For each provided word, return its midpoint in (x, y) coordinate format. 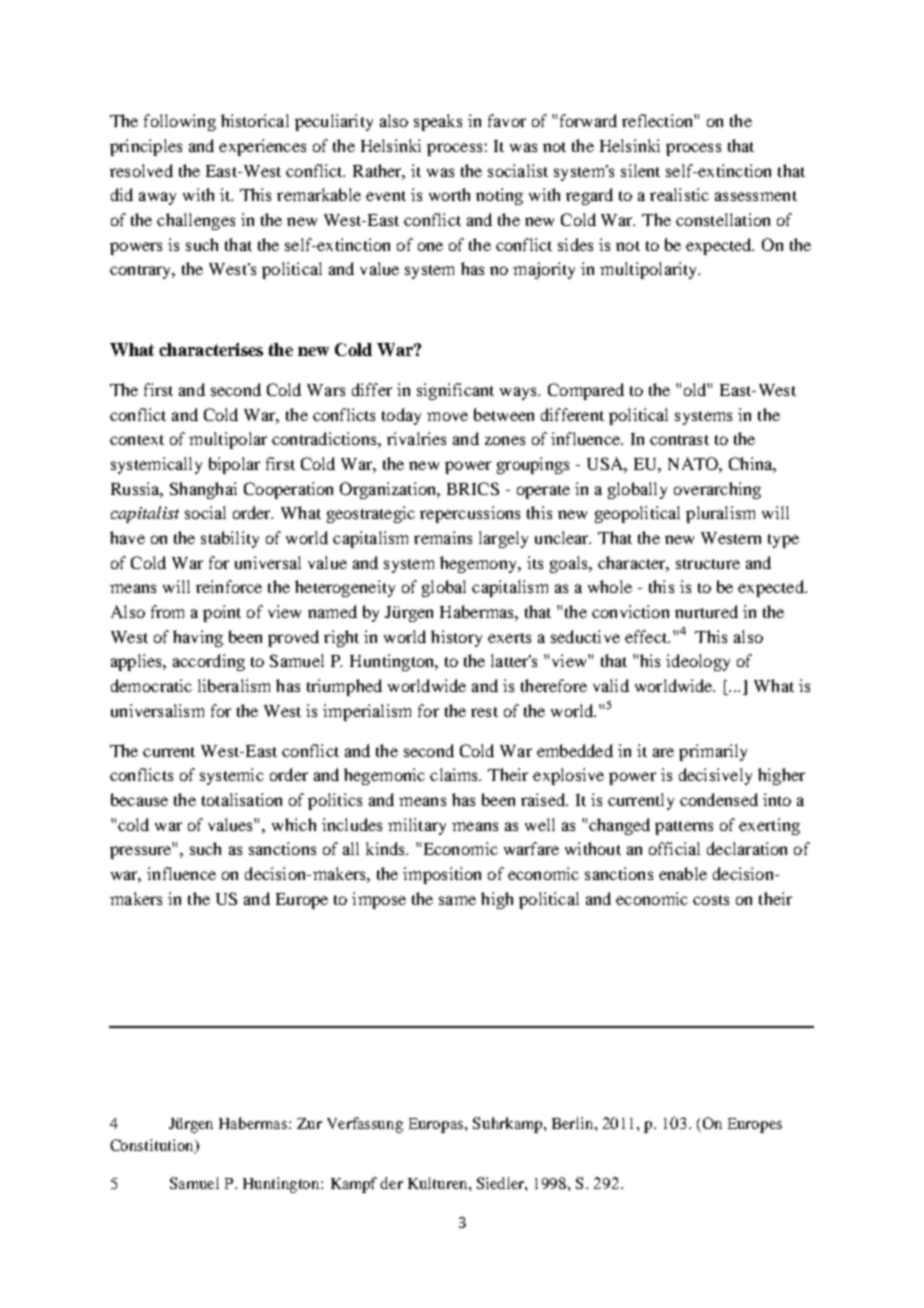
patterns (684, 828)
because (139, 799)
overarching (717, 490)
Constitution (153, 1146)
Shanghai (203, 490)
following (180, 122)
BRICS (473, 488)
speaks (438, 122)
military (417, 826)
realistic (679, 194)
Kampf (354, 1185)
